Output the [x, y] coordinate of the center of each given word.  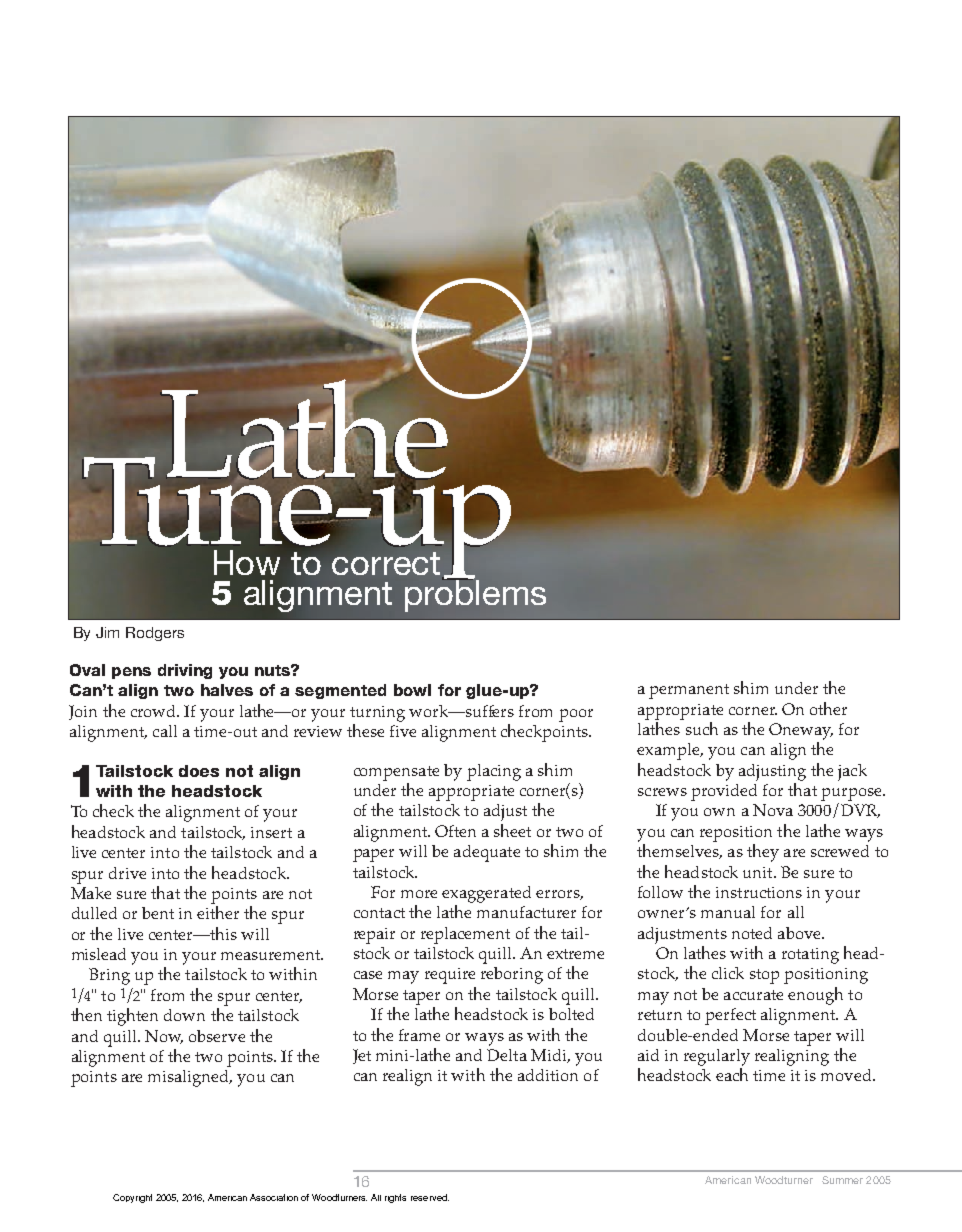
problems [475, 595]
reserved [430, 1197]
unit [759, 872]
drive [127, 873]
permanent [689, 691]
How [247, 562]
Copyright [132, 1198]
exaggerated [486, 894]
